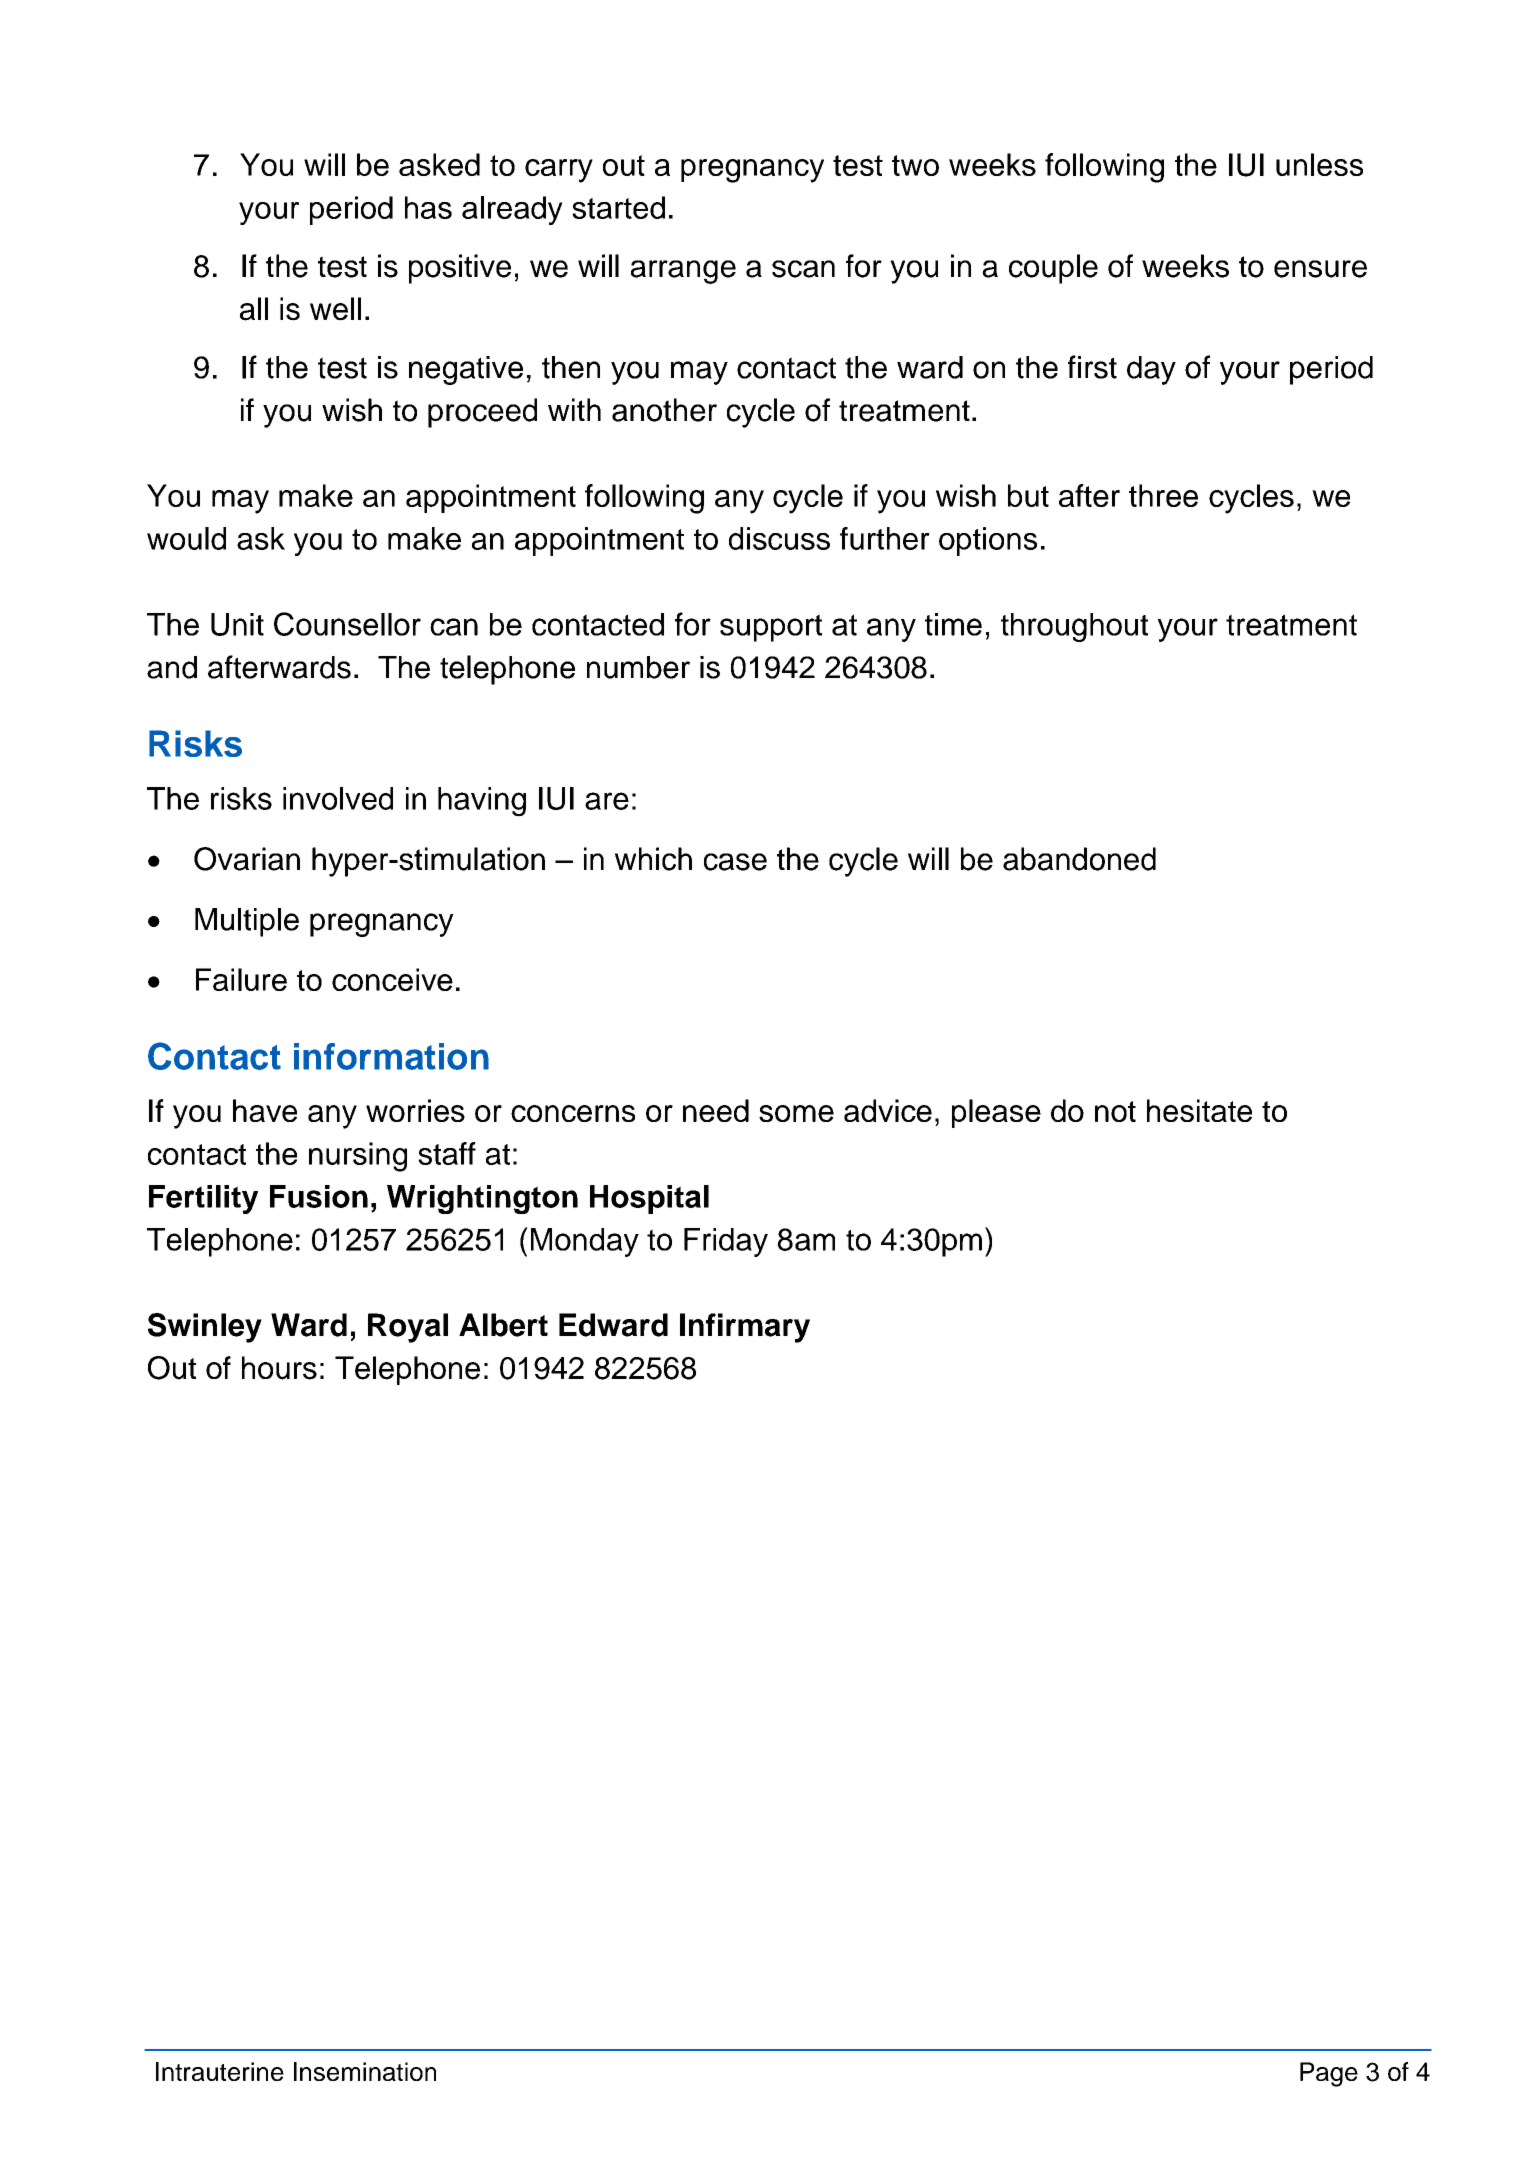 The width and height of the page is (1540, 2178). Describe the element at coordinates (1329, 2074) in the page. I see `Page` at that location.
